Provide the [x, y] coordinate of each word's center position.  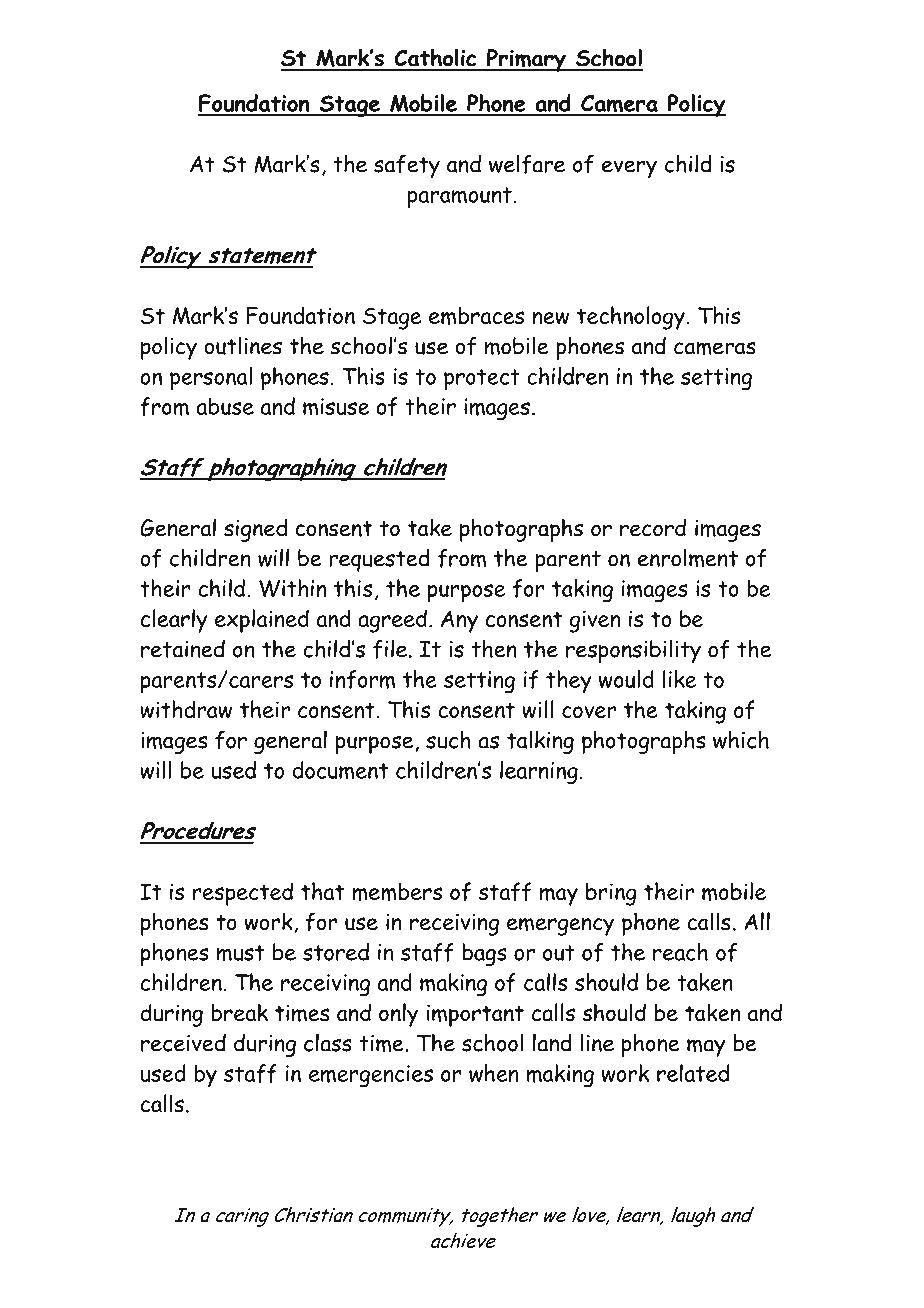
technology [631, 318]
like [679, 679]
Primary [526, 60]
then [494, 649]
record [653, 528]
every [629, 169]
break [239, 1012]
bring [611, 894]
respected [243, 894]
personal [211, 379]
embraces [476, 316]
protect [482, 380]
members [397, 892]
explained [262, 621]
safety [407, 166]
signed [255, 530]
